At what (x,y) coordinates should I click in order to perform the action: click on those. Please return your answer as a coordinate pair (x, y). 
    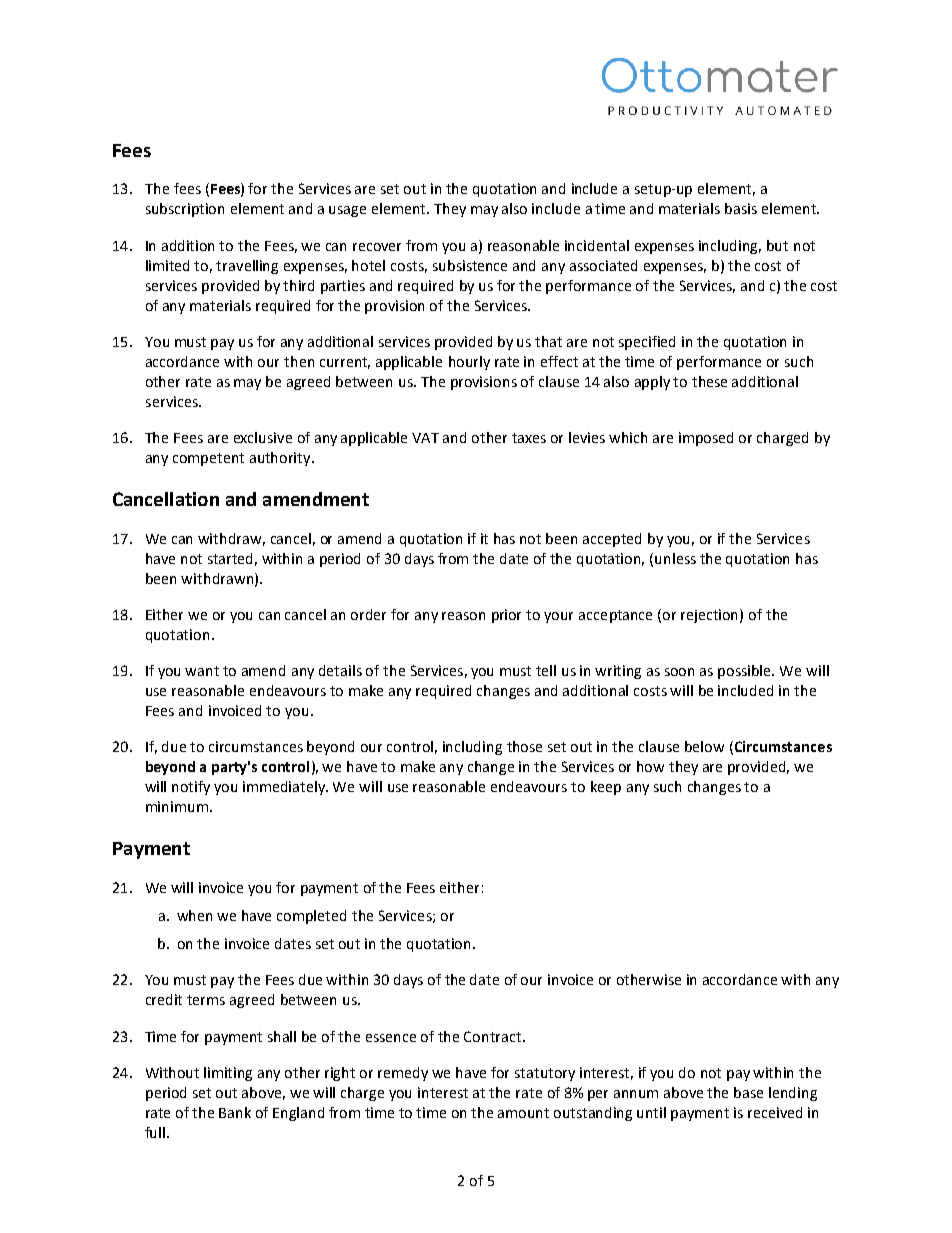
    Looking at the image, I should click on (524, 746).
